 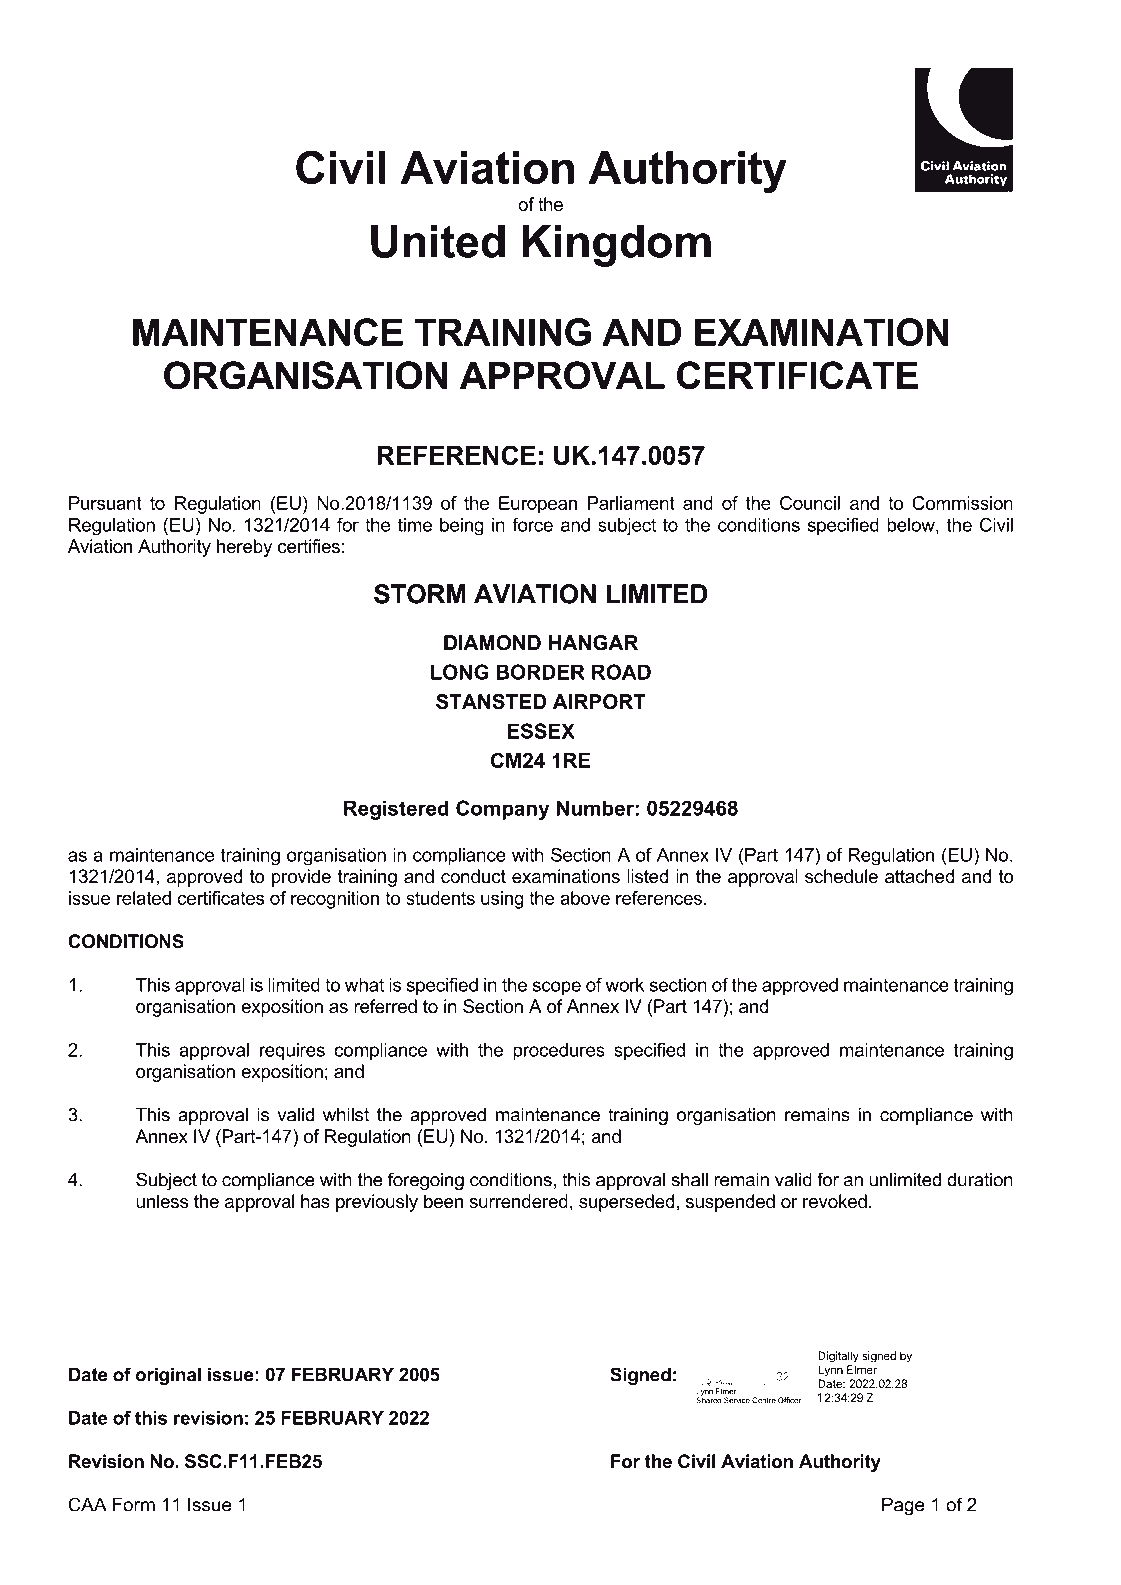 What do you see at coordinates (292, 1052) in the document?
I see `requires` at bounding box center [292, 1052].
